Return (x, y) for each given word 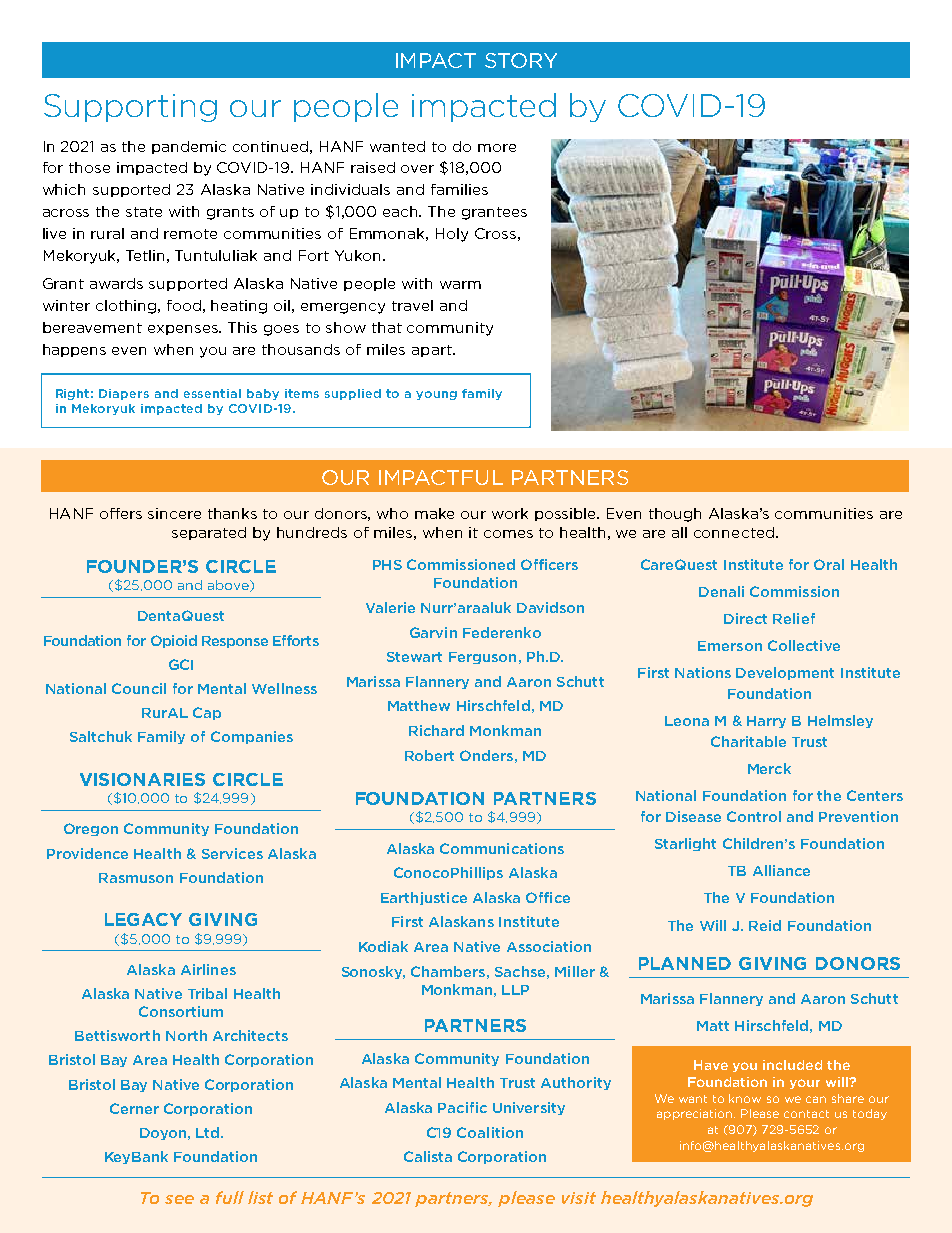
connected (734, 532)
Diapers (124, 394)
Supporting (130, 108)
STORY (521, 60)
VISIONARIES (142, 779)
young (436, 395)
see (179, 1199)
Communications (502, 848)
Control (754, 816)
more (497, 148)
